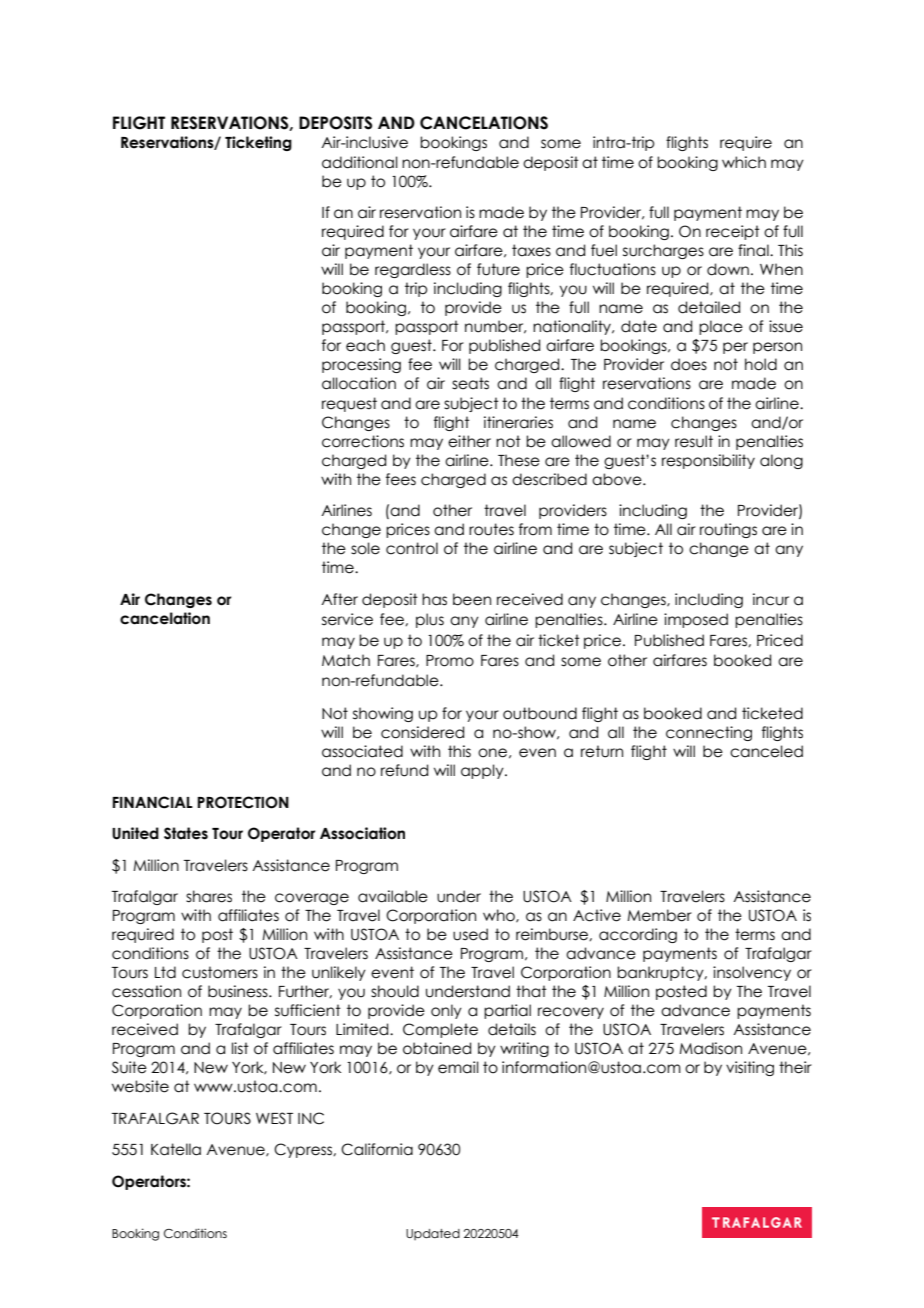 This document has width=924, height=1308. Describe the element at coordinates (483, 771) in the document. I see `apply` at that location.
